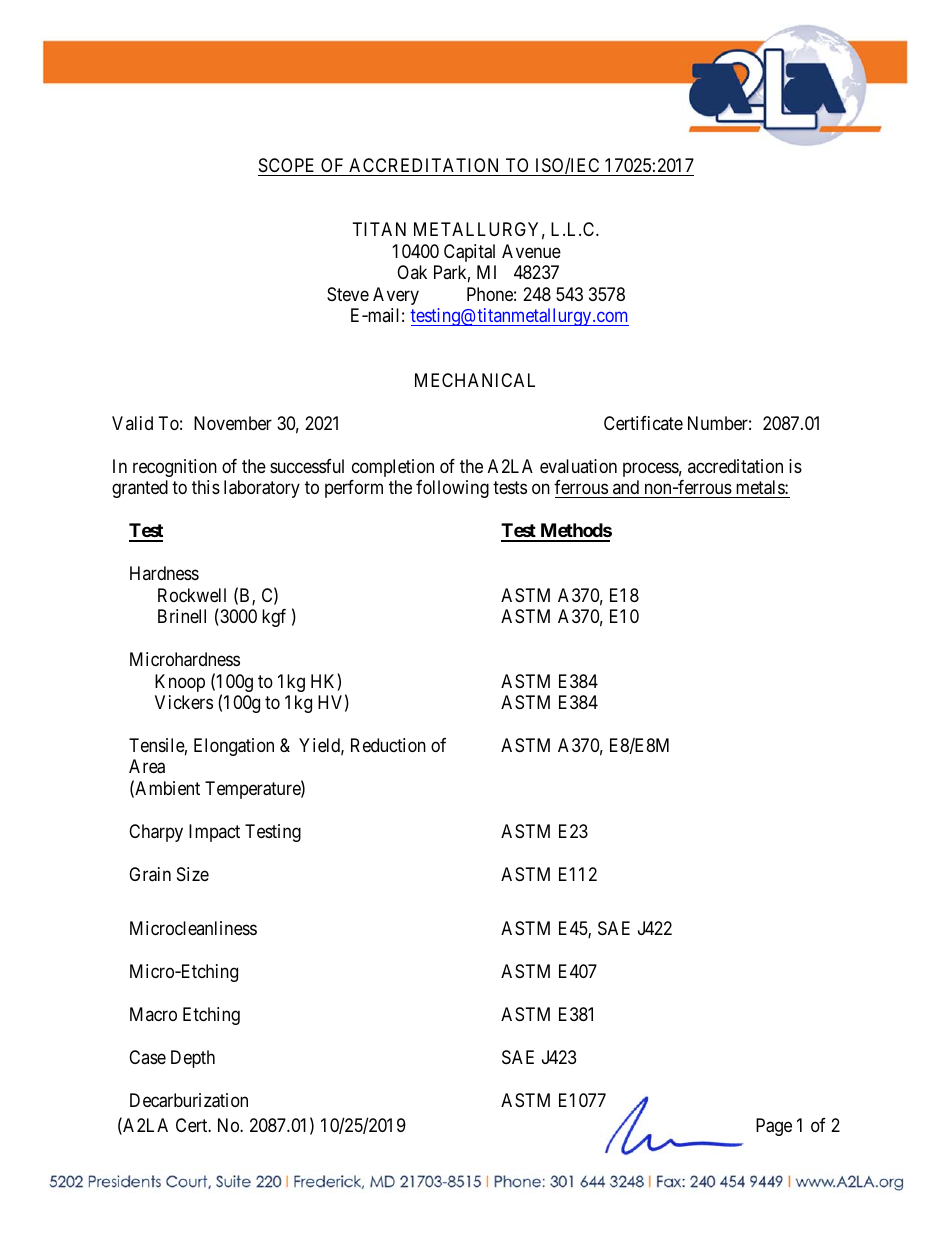  I want to click on Reduction, so click(388, 745).
